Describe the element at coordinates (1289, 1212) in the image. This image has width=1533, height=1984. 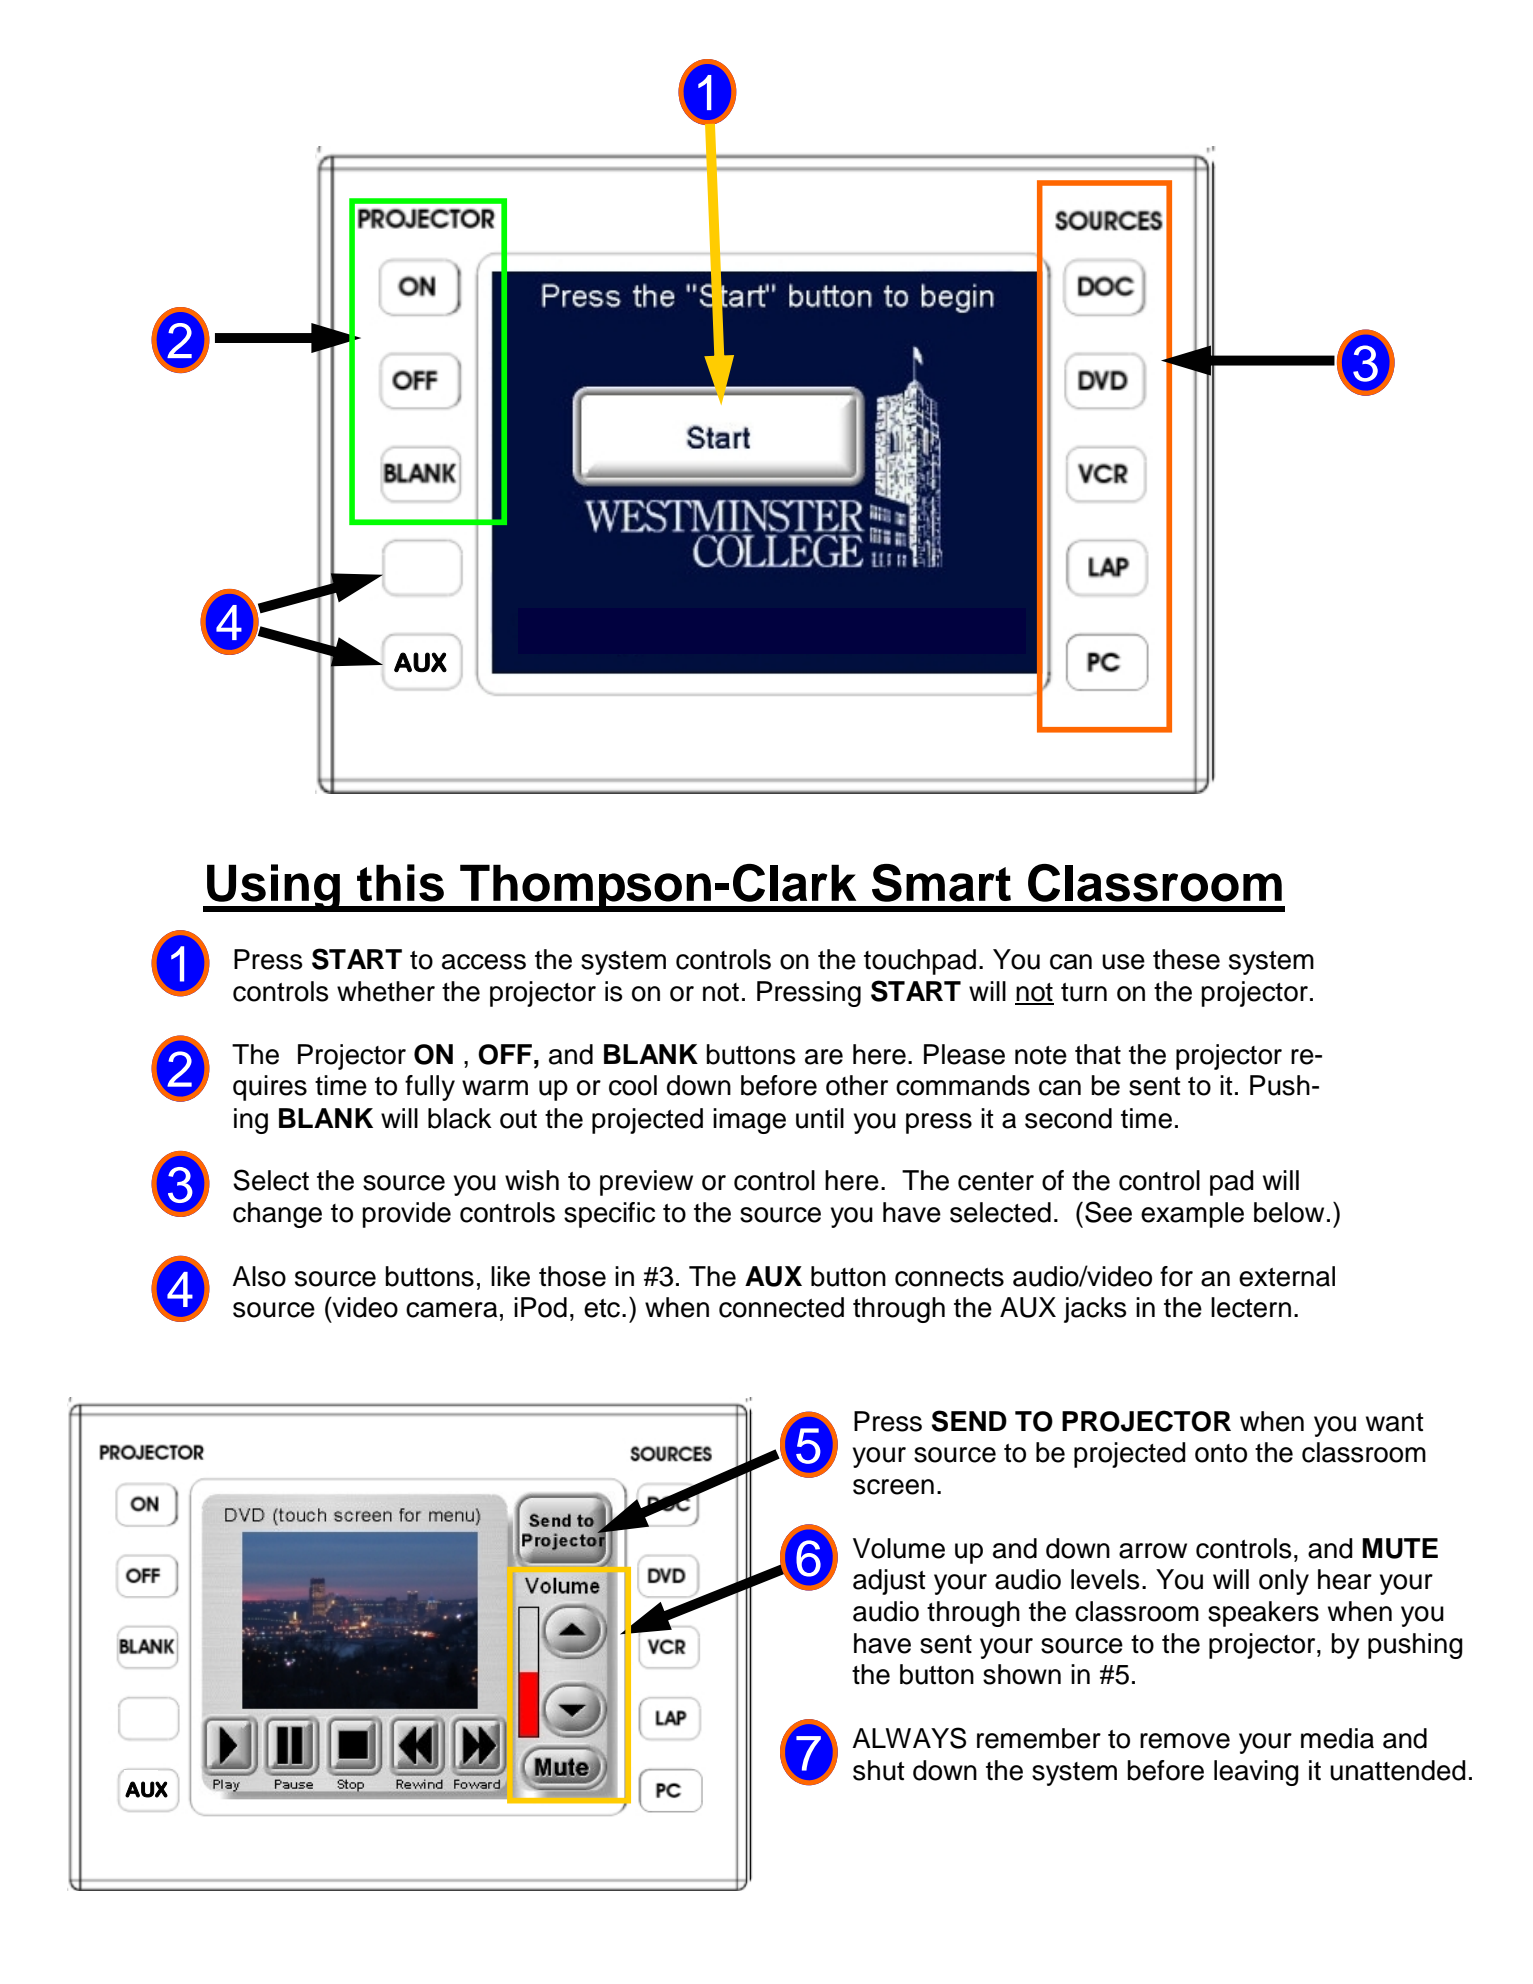
I see `below` at that location.
